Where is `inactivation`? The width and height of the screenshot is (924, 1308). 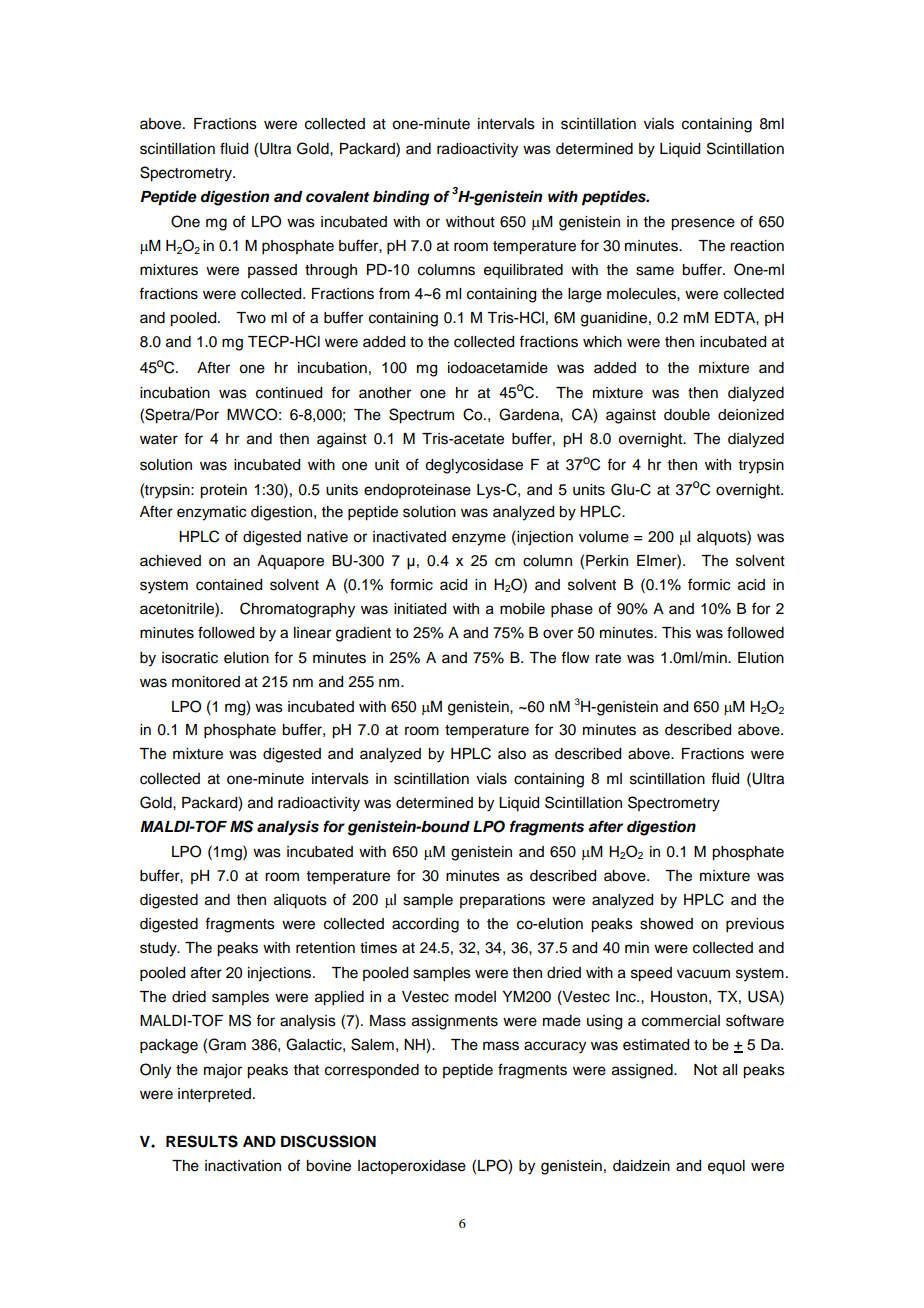 inactivation is located at coordinates (243, 1166).
